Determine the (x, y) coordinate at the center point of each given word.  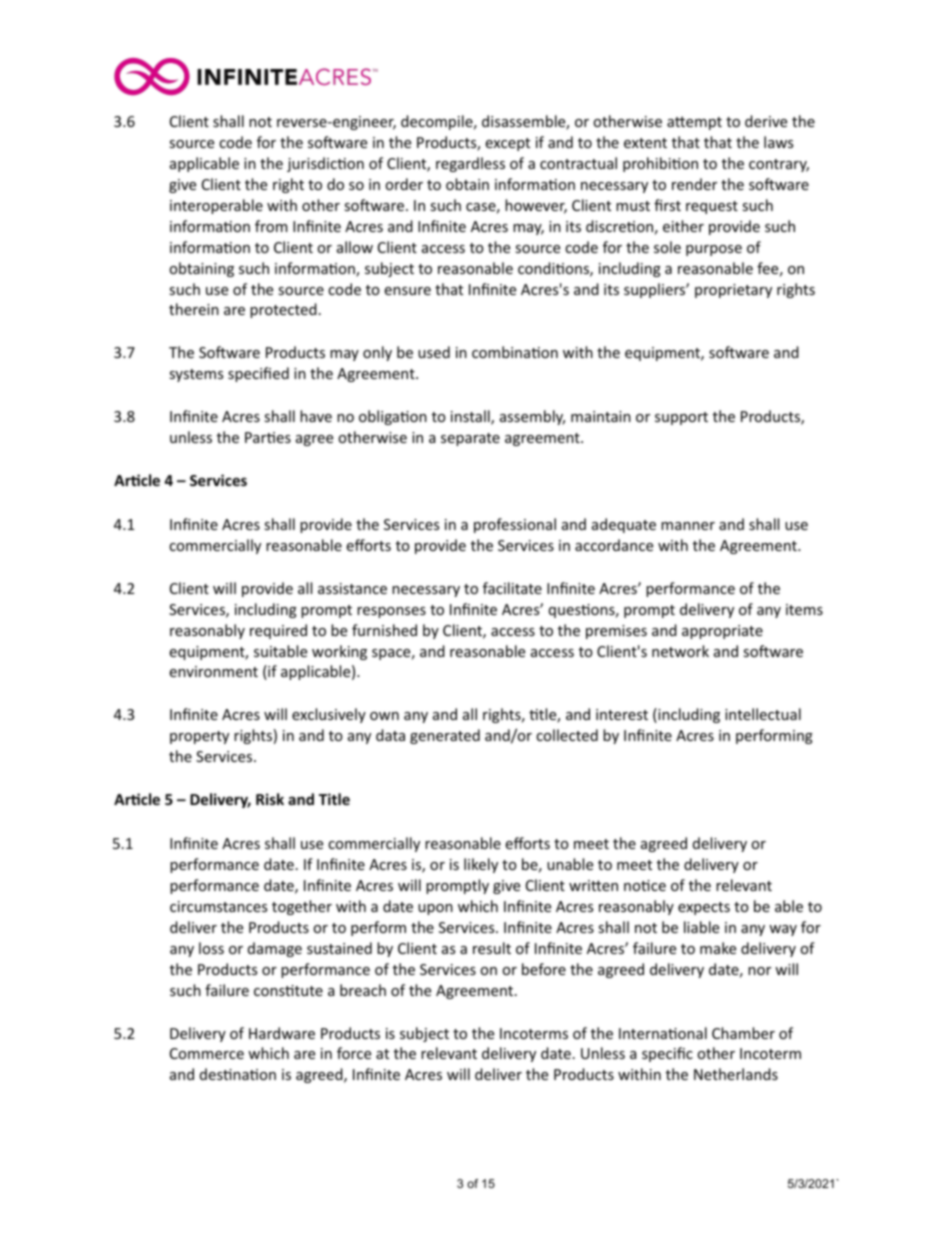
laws (778, 142)
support (681, 418)
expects (704, 908)
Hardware (282, 1033)
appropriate (722, 632)
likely (481, 865)
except (507, 144)
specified (258, 374)
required (278, 631)
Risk (270, 799)
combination (515, 352)
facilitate (512, 588)
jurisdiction (325, 164)
